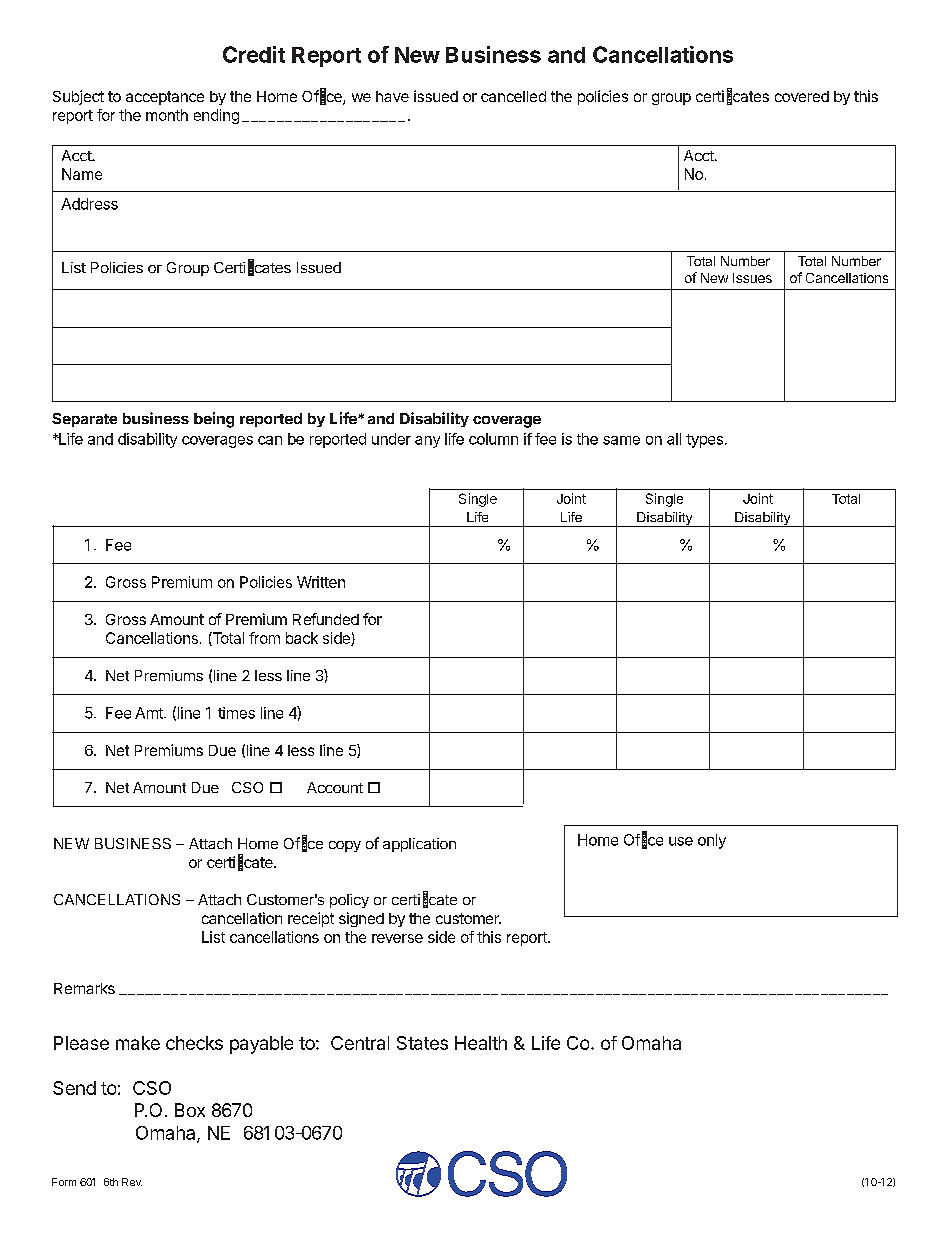 This page has height=1233, width=952. I want to click on only, so click(712, 841).
